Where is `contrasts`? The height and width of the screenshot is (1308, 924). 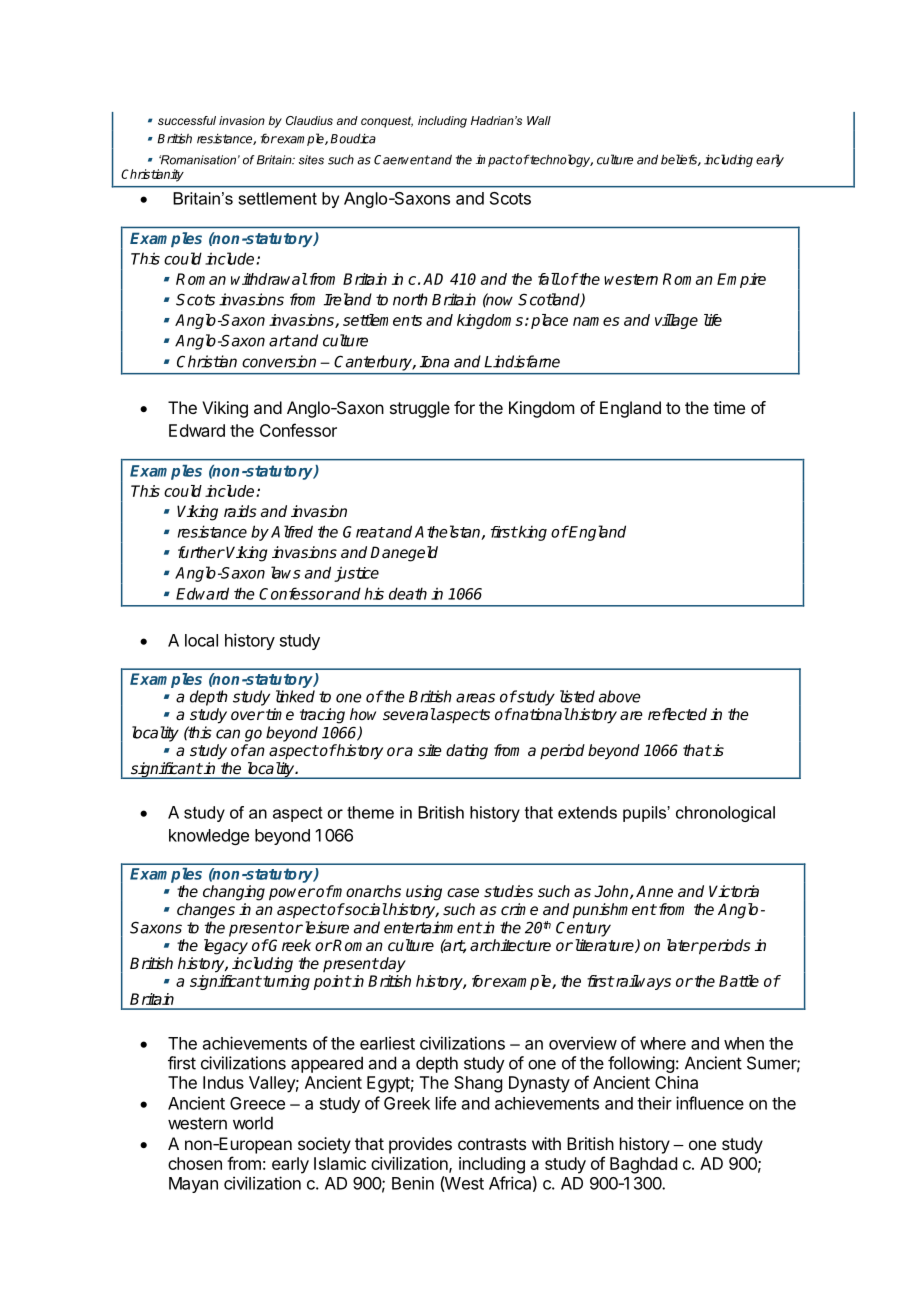
contrasts is located at coordinates (492, 1144).
